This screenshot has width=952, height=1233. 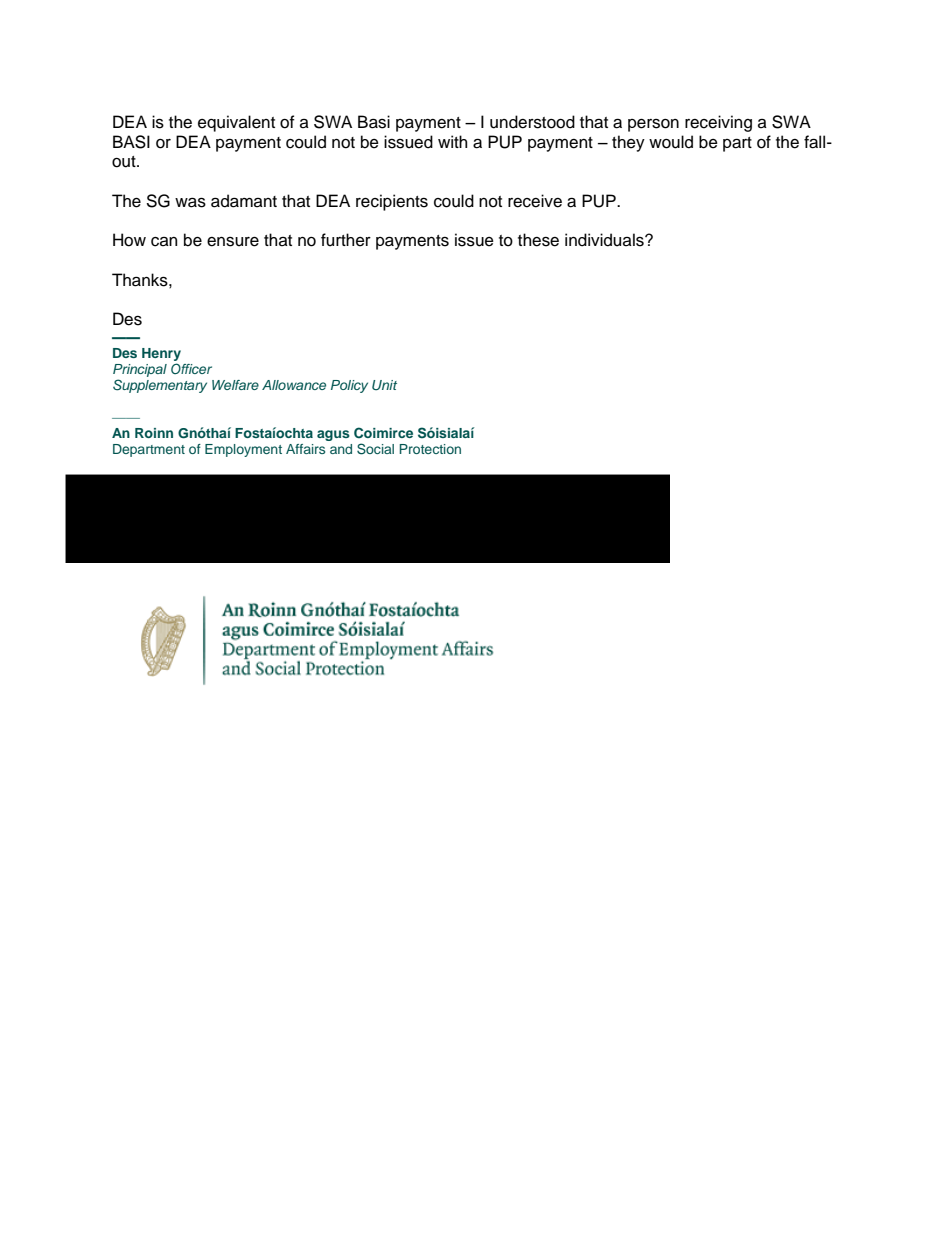 I want to click on receive, so click(x=535, y=201).
